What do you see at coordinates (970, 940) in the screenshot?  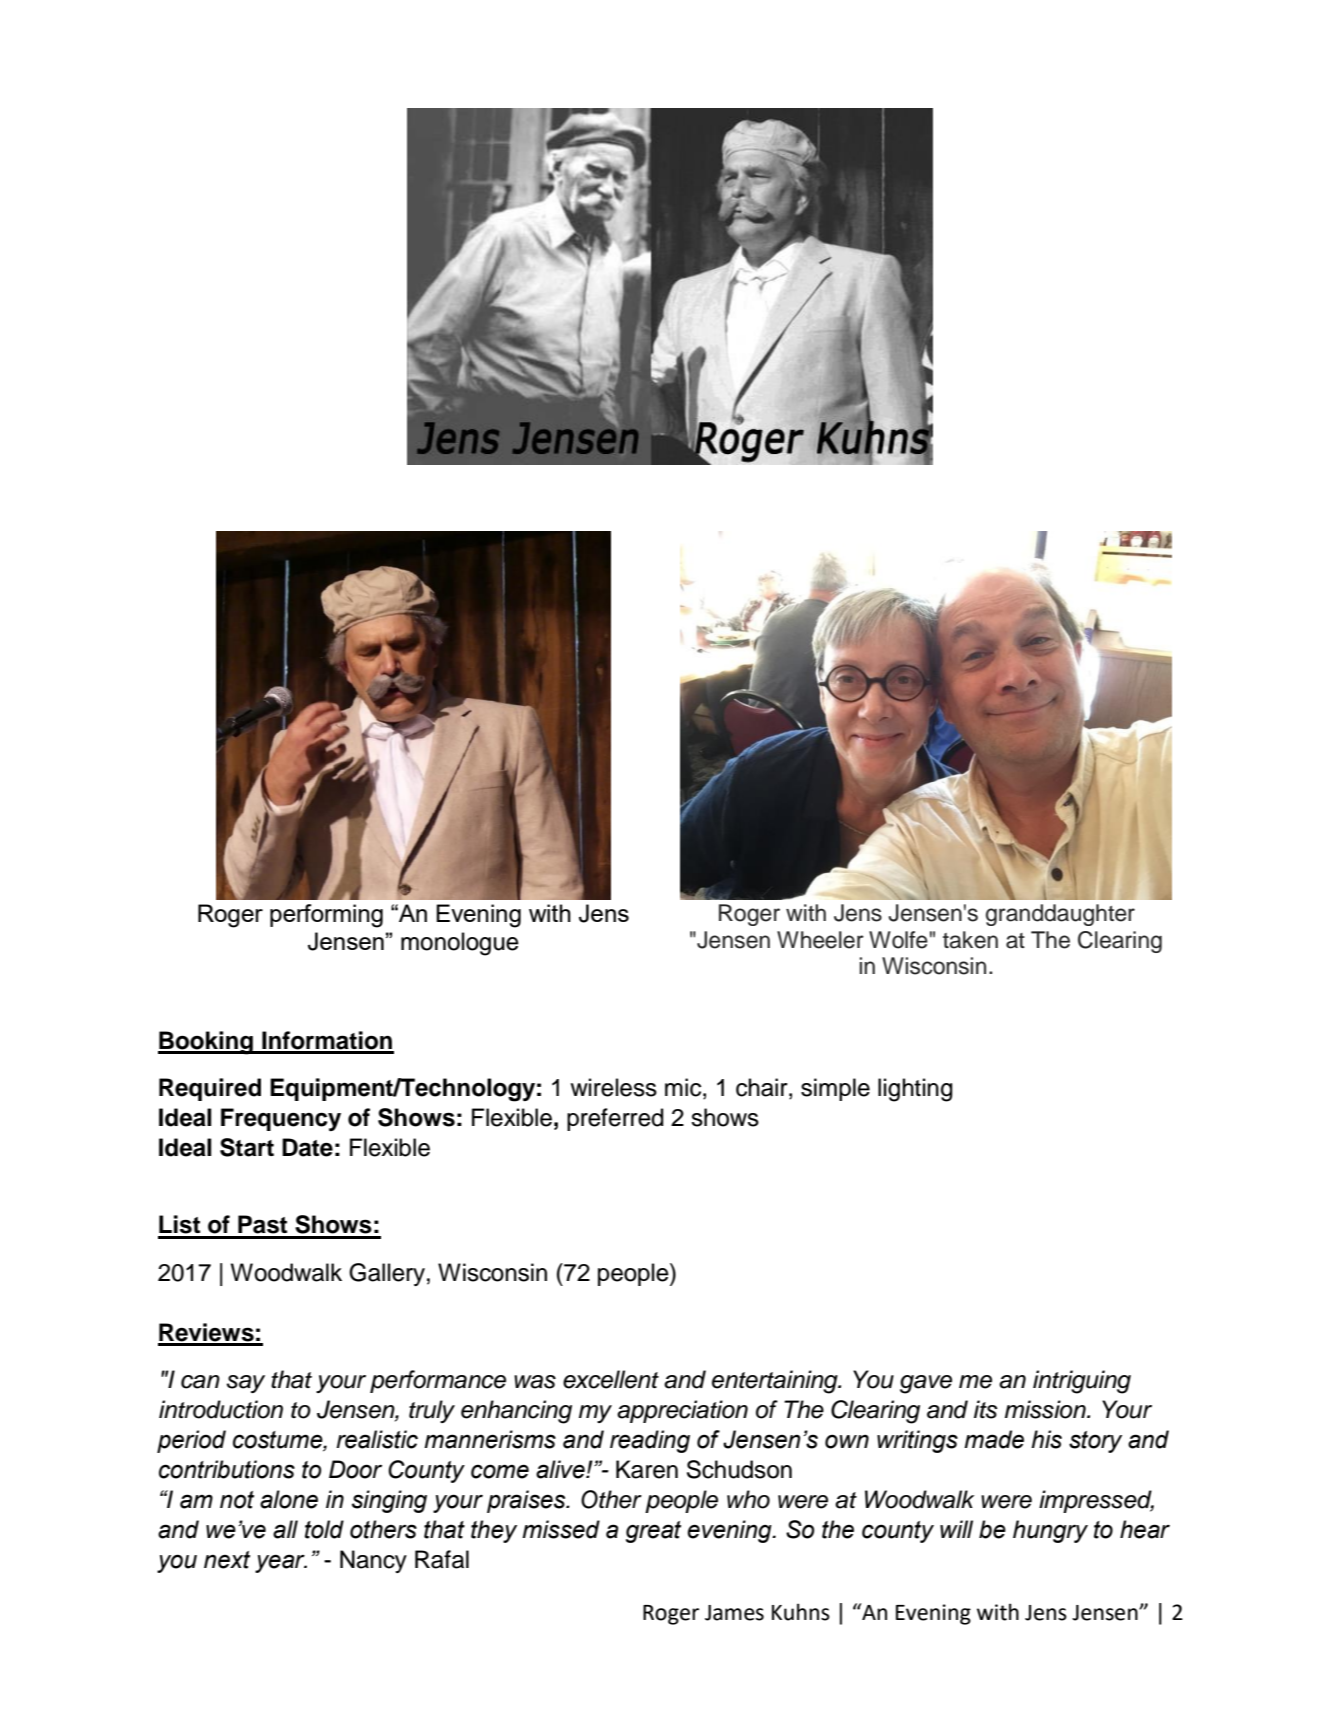 I see `taken` at bounding box center [970, 940].
